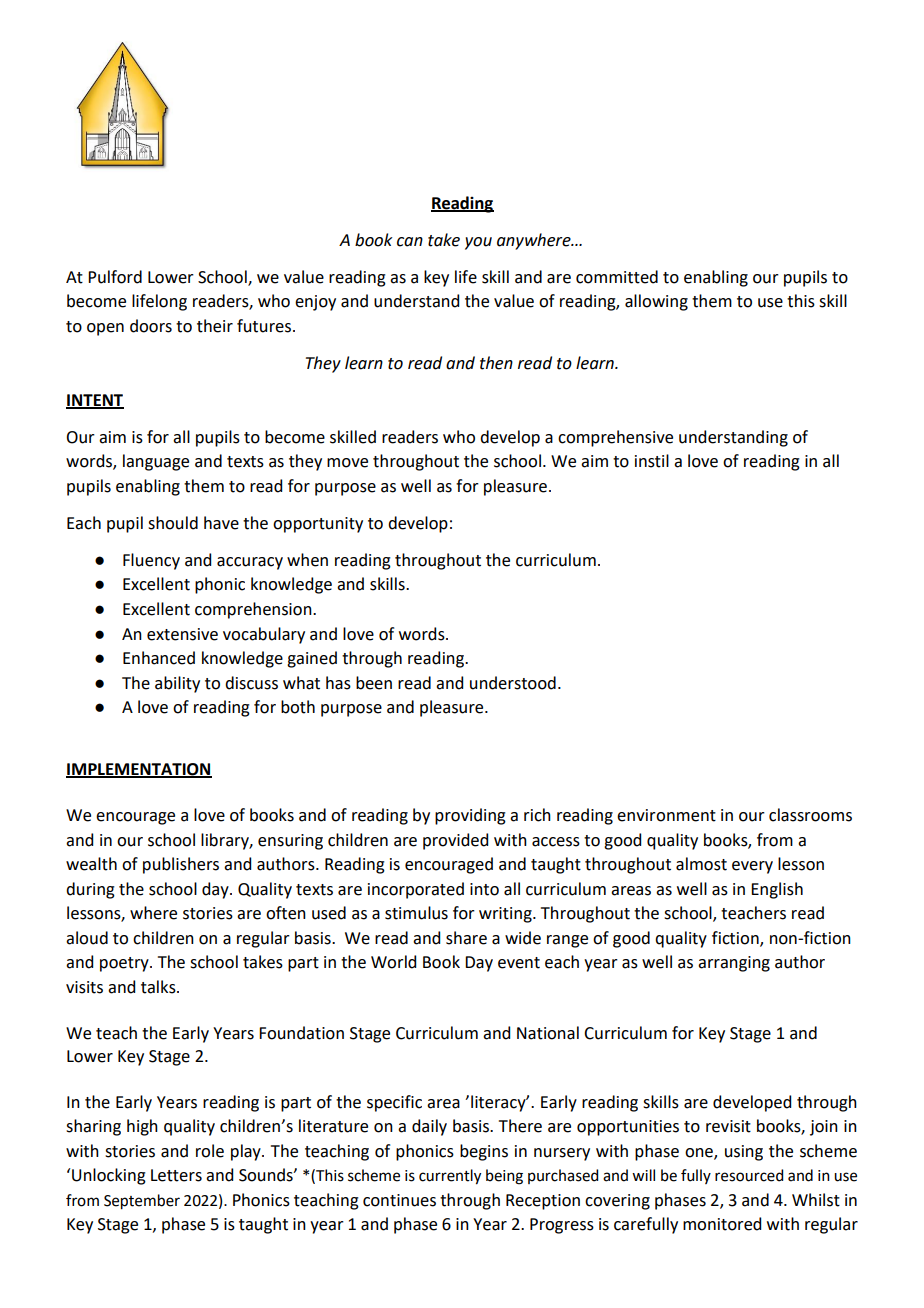 Image resolution: width=924 pixels, height=1308 pixels. I want to click on Letters, so click(176, 1175).
